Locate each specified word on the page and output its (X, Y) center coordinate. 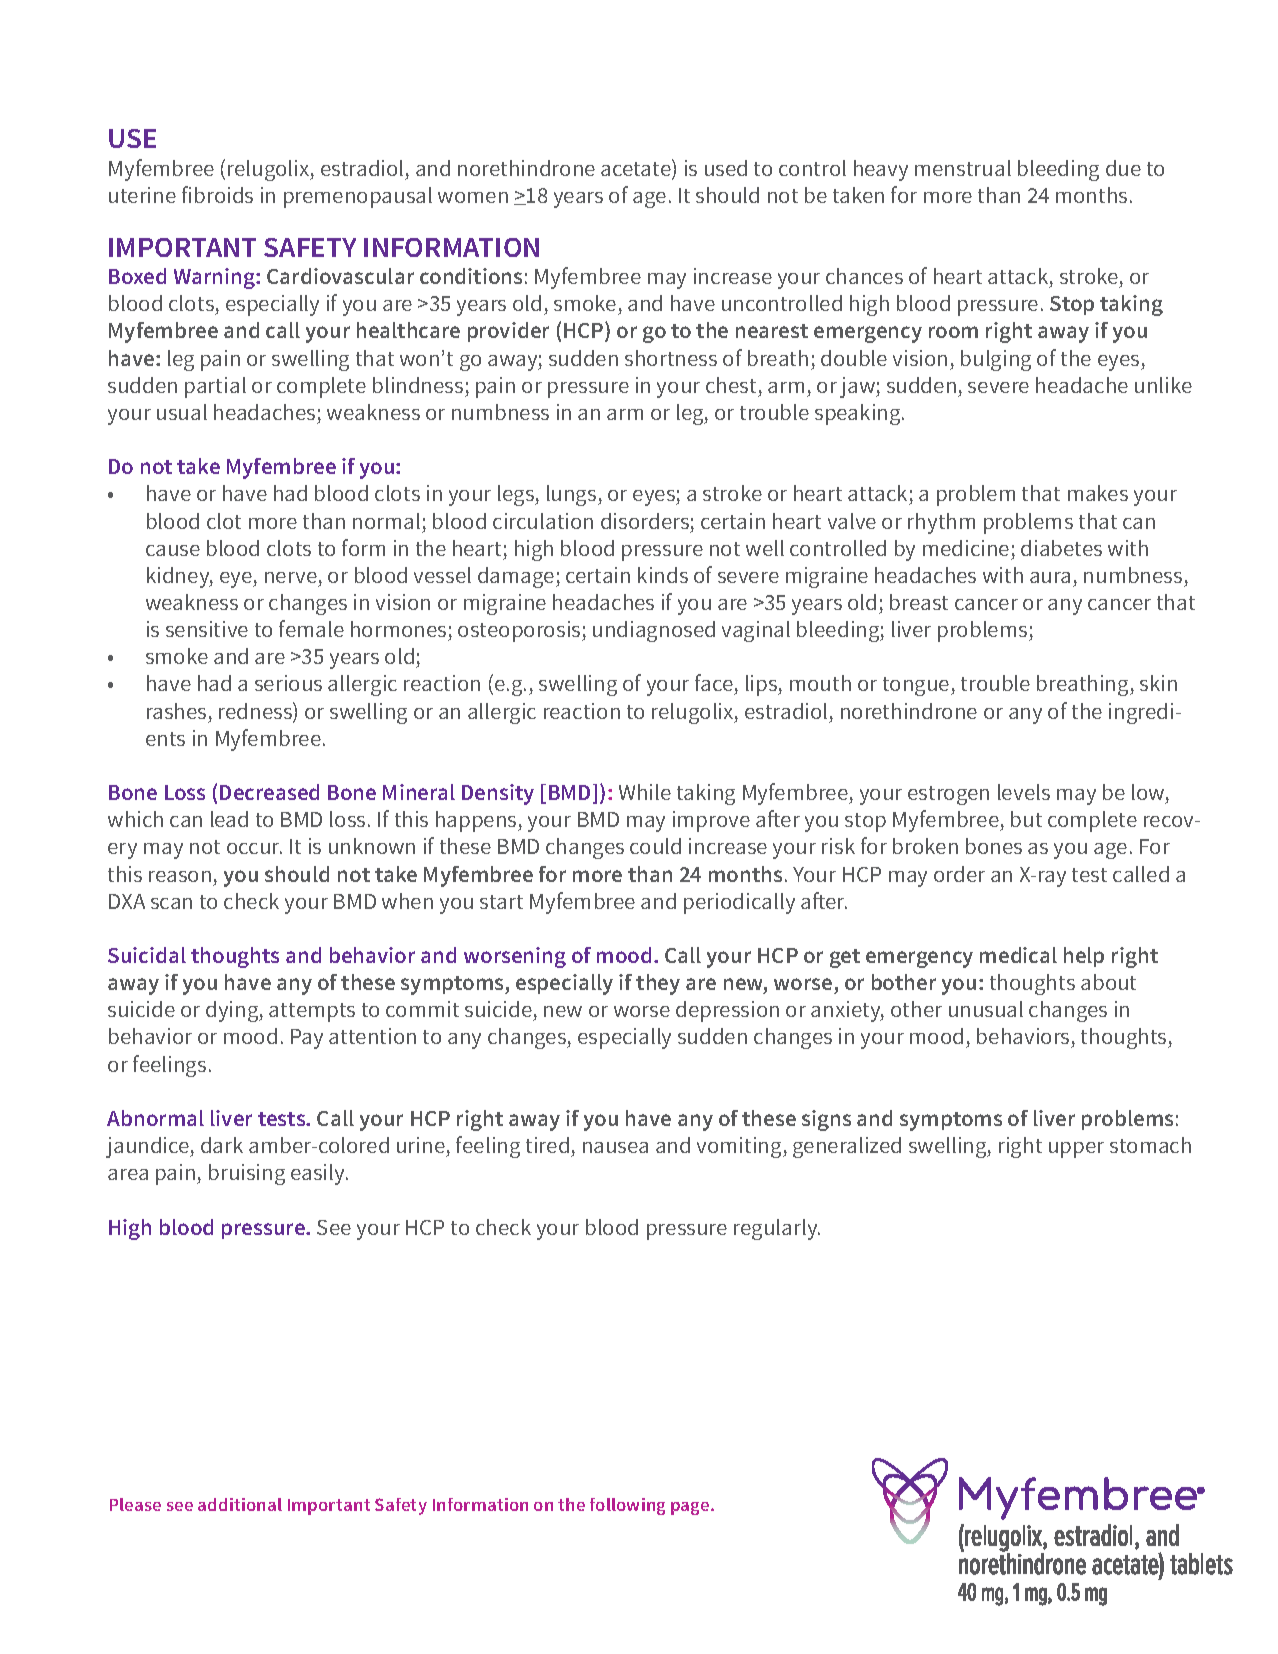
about (1108, 982)
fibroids (217, 194)
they (658, 984)
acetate (637, 169)
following (627, 1506)
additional (240, 1504)
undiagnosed (654, 631)
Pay (307, 1039)
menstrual (963, 168)
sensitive (207, 629)
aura (1050, 577)
